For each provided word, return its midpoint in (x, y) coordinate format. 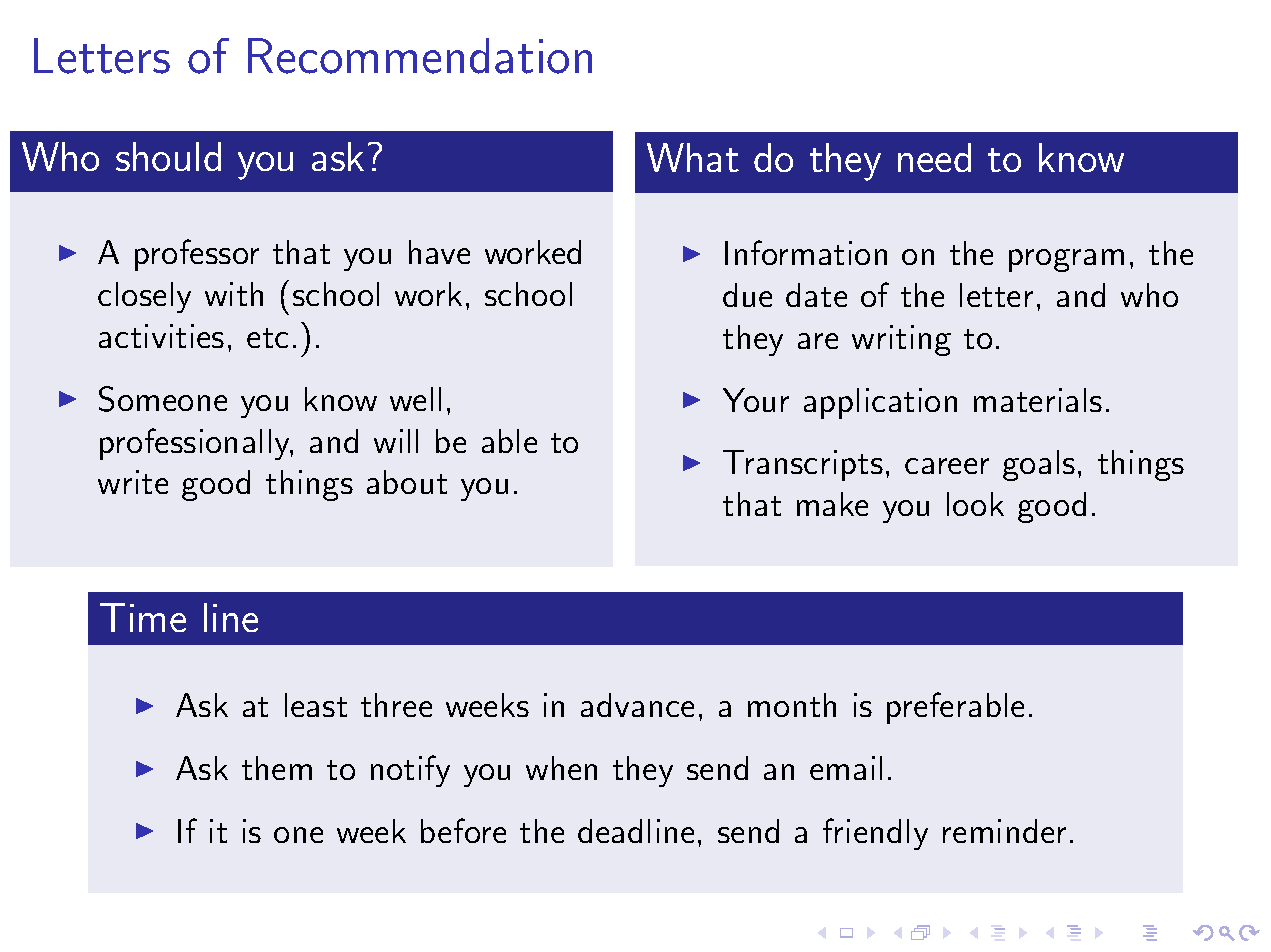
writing (901, 340)
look (975, 504)
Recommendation (420, 56)
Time (143, 617)
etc (267, 338)
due (747, 295)
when (561, 768)
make (832, 504)
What (693, 157)
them (277, 768)
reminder (1004, 831)
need (934, 157)
